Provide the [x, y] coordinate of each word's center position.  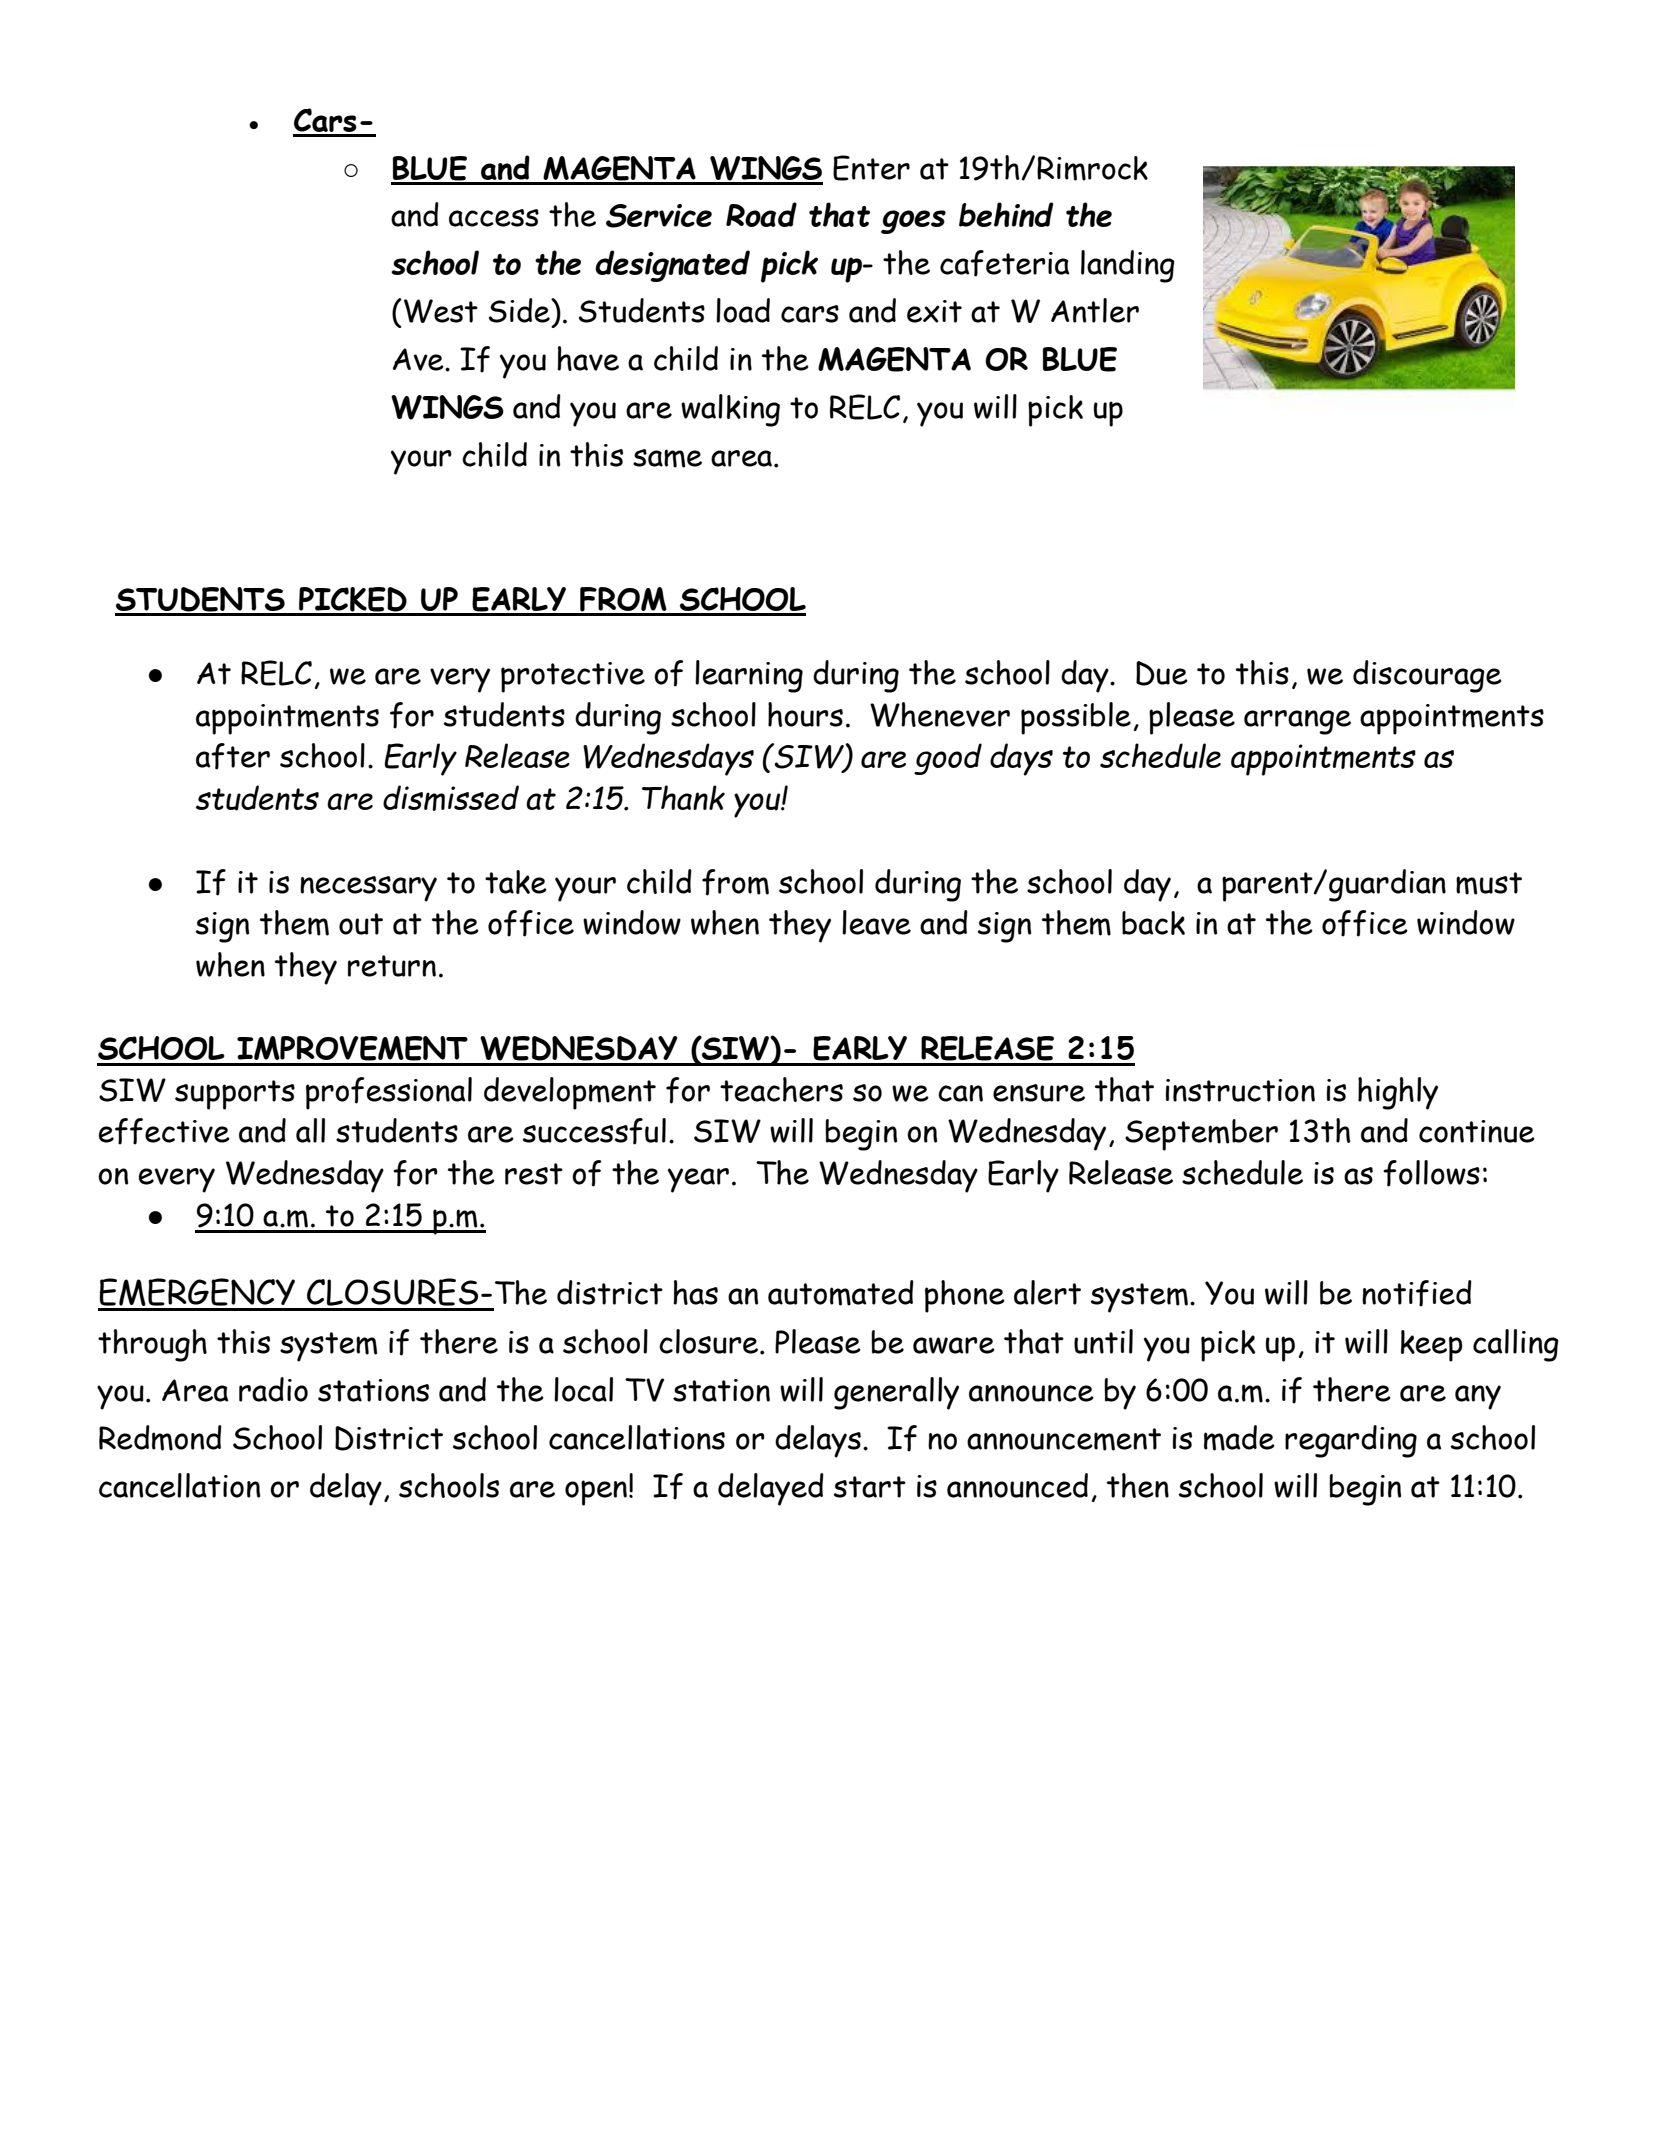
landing [1128, 266]
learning [749, 676]
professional [389, 1093]
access [494, 218]
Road [761, 214]
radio [273, 1389]
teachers [781, 1089]
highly [1398, 1093]
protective [573, 677]
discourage [1427, 676]
